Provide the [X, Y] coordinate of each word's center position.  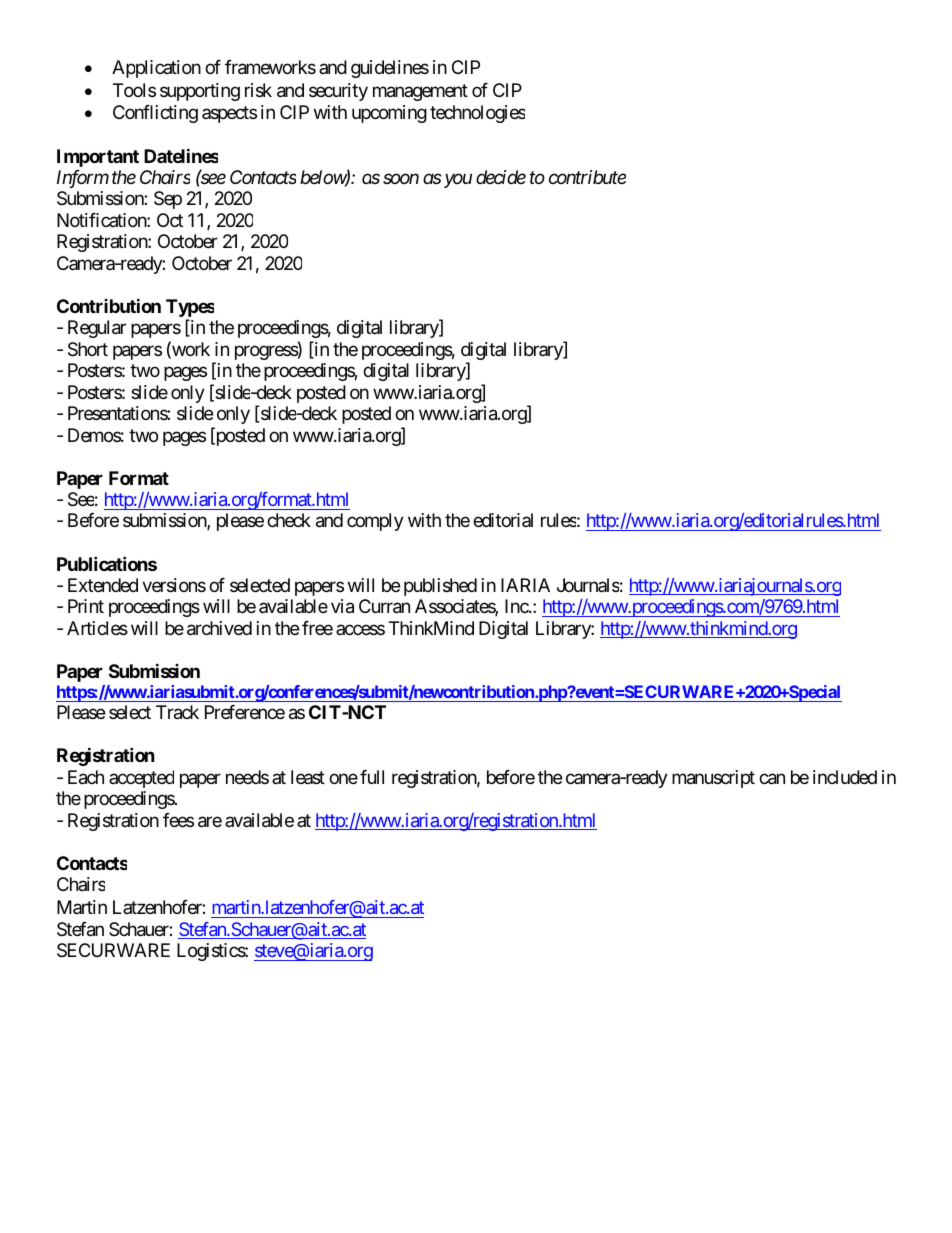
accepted [141, 779]
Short [88, 349]
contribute [587, 177]
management [420, 92]
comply [375, 522]
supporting [200, 92]
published [440, 587]
